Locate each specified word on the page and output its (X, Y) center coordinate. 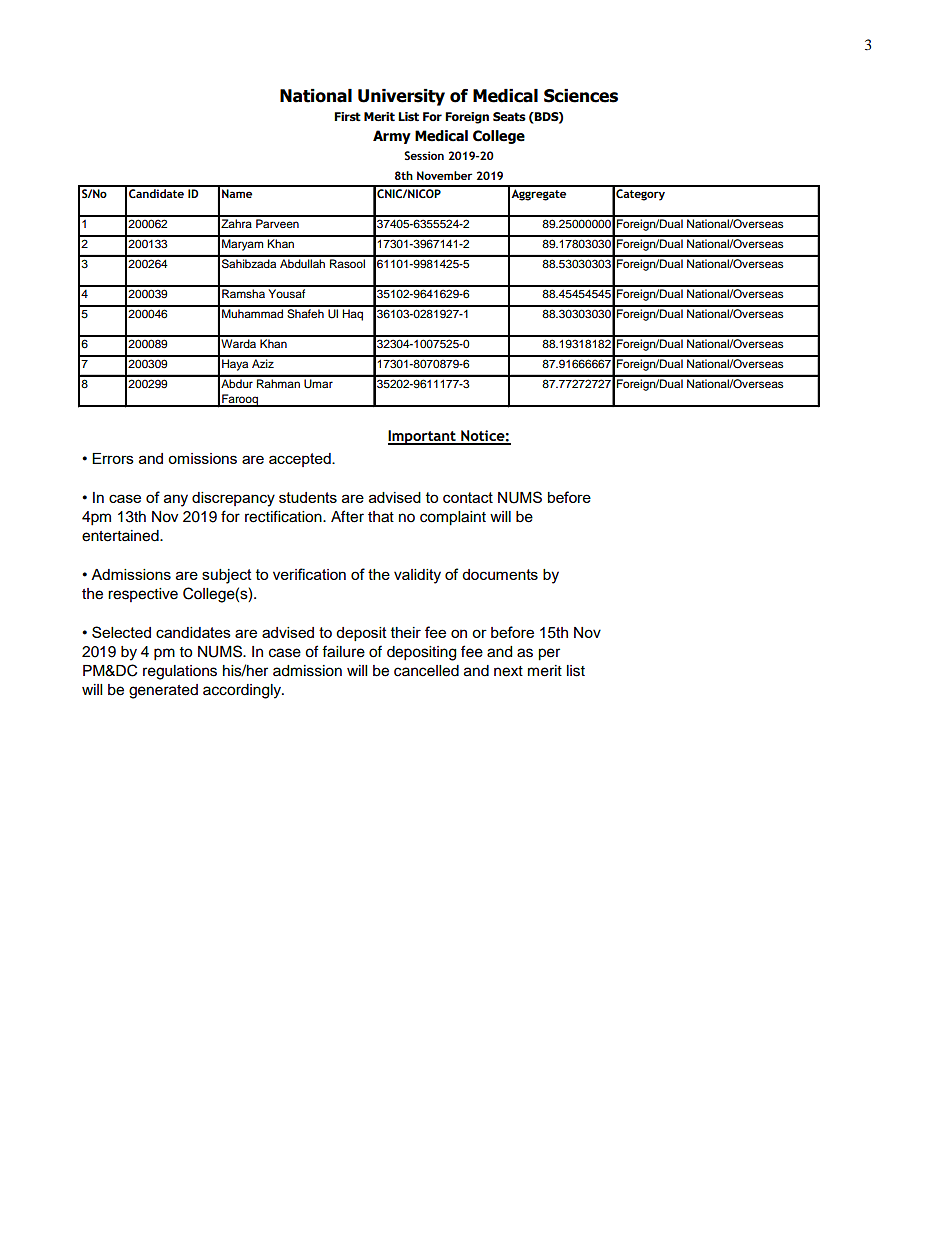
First (347, 117)
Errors (113, 458)
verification (309, 574)
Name (237, 193)
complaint (453, 518)
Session (424, 155)
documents (500, 574)
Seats (509, 117)
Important (423, 437)
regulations (180, 672)
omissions (202, 458)
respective (143, 595)
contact (468, 497)
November (444, 175)
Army (392, 137)
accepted (301, 460)
